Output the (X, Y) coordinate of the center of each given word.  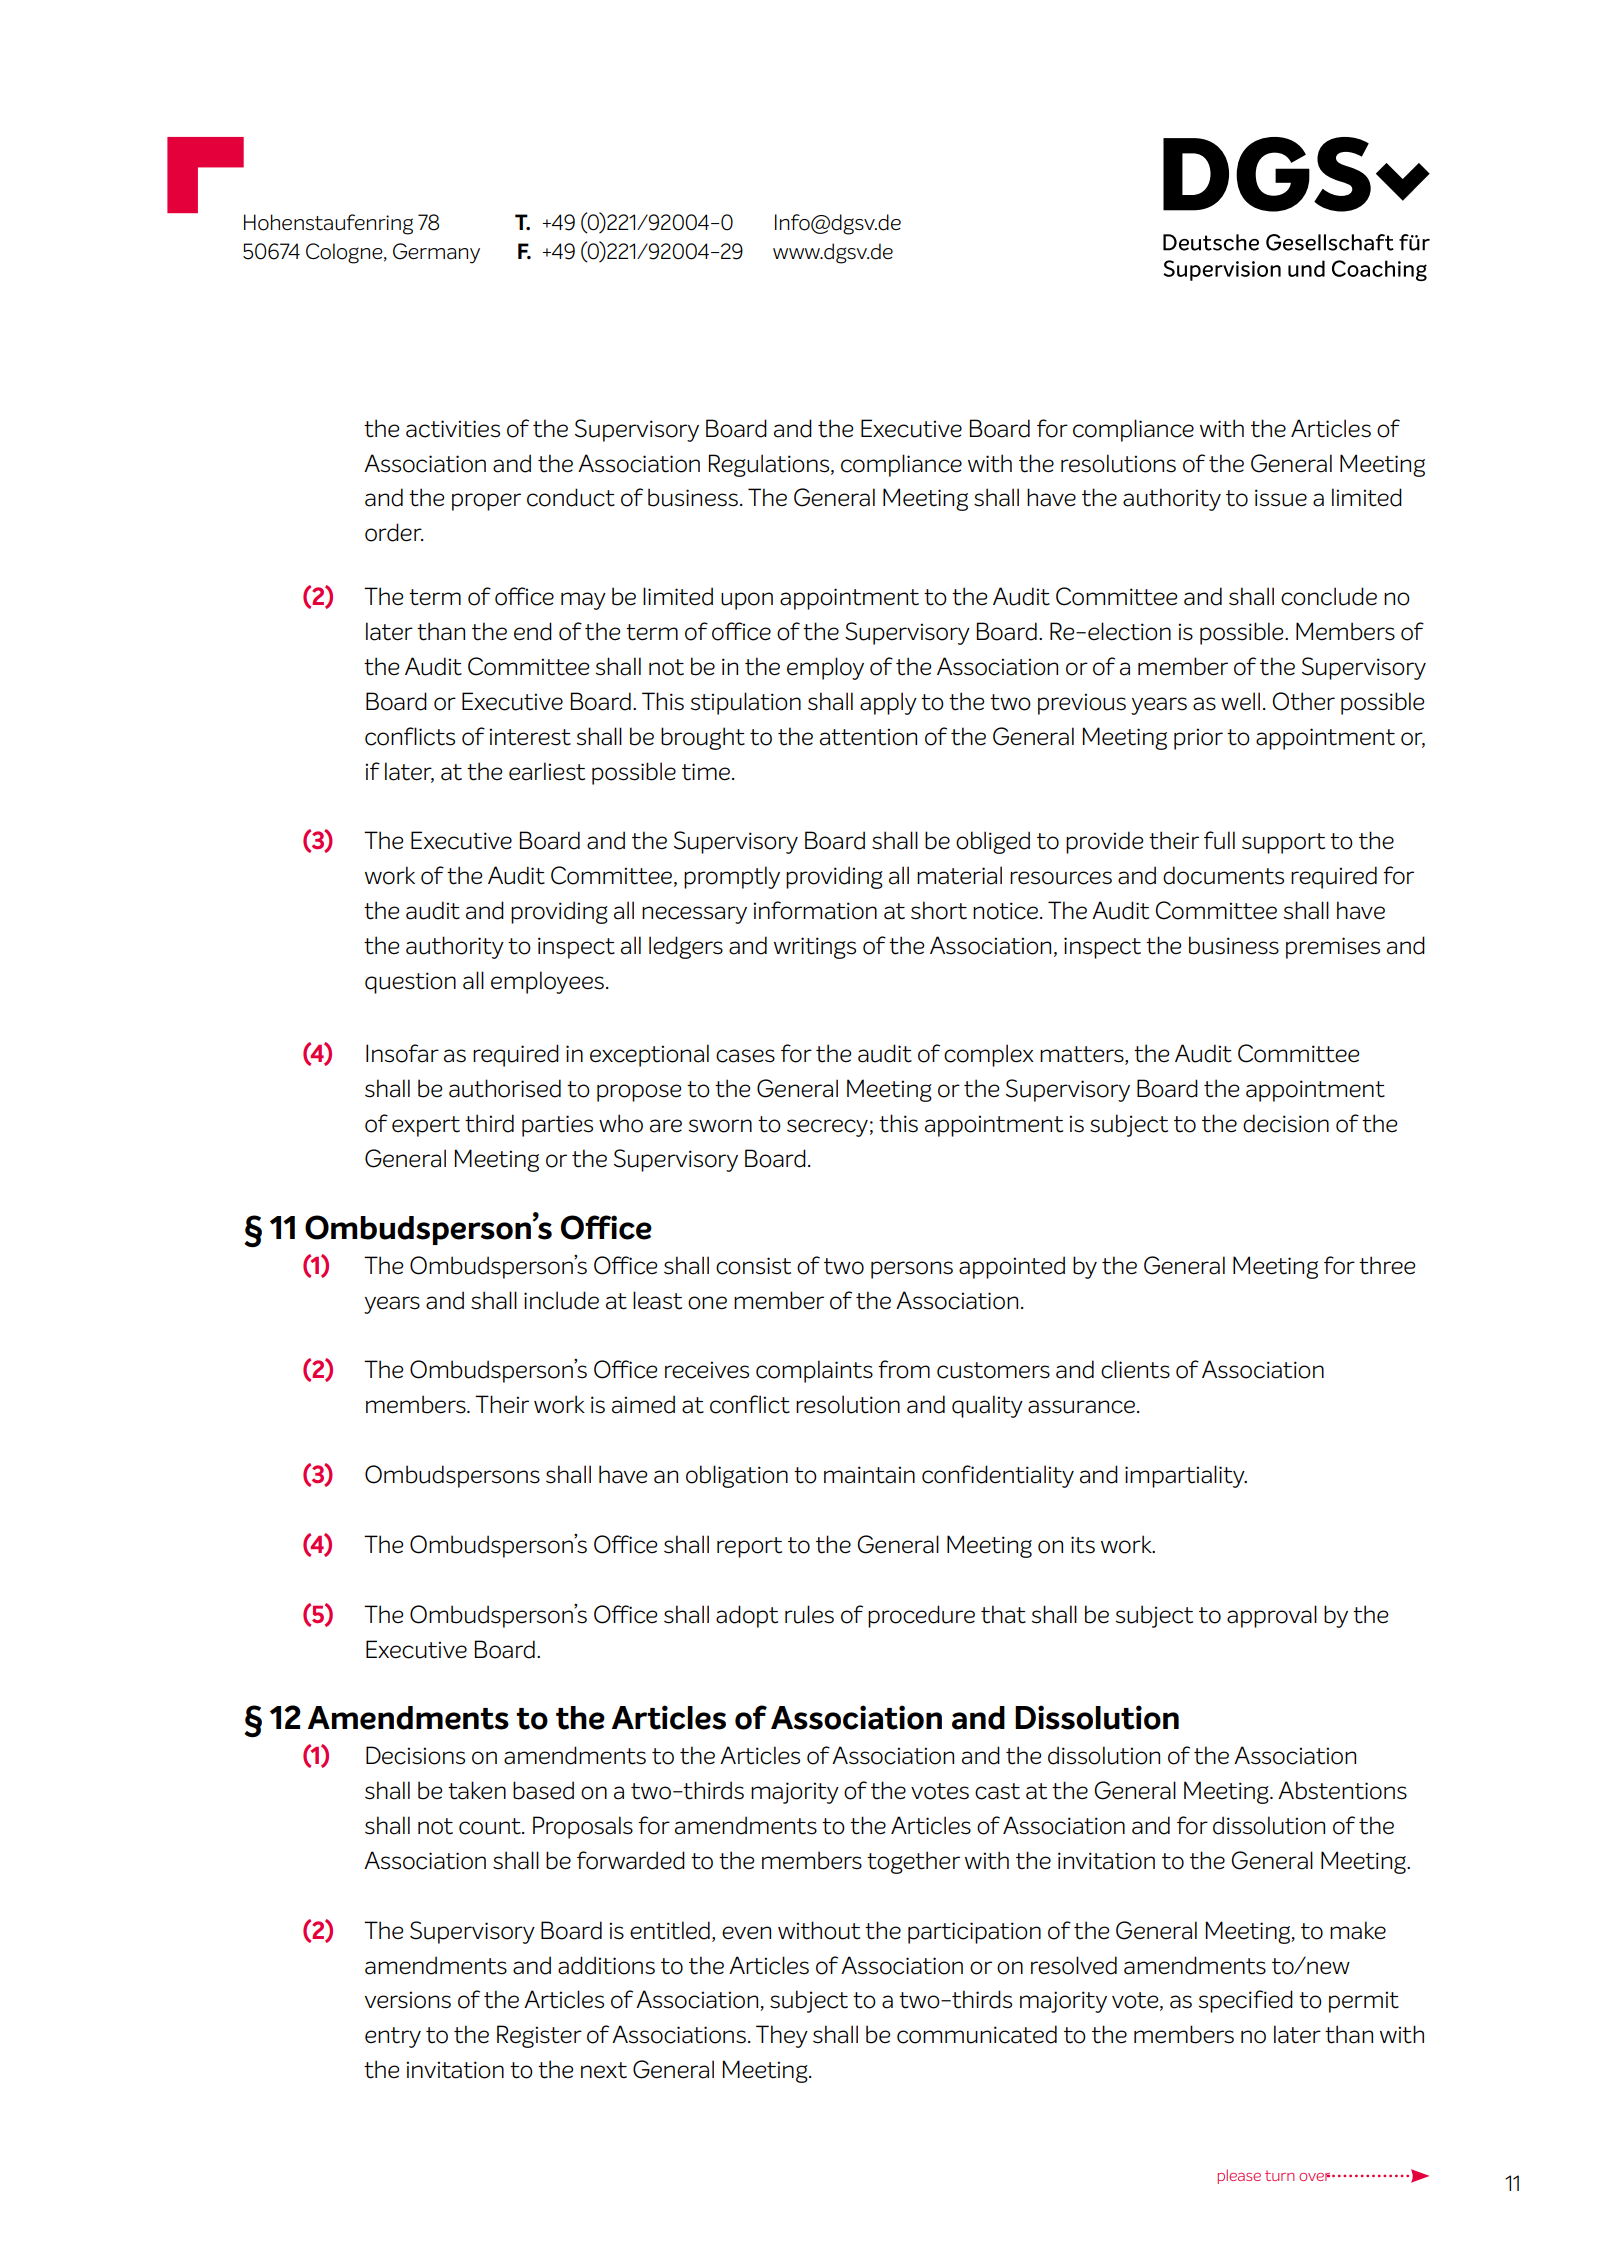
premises (1333, 948)
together (913, 1862)
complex (989, 1055)
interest (530, 737)
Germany (436, 253)
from (904, 1369)
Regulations (770, 465)
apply (888, 703)
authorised (505, 1088)
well (1240, 701)
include (561, 1300)
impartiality (1186, 1476)
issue (1281, 498)
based (543, 1790)
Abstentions (1342, 1790)
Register (539, 2036)
